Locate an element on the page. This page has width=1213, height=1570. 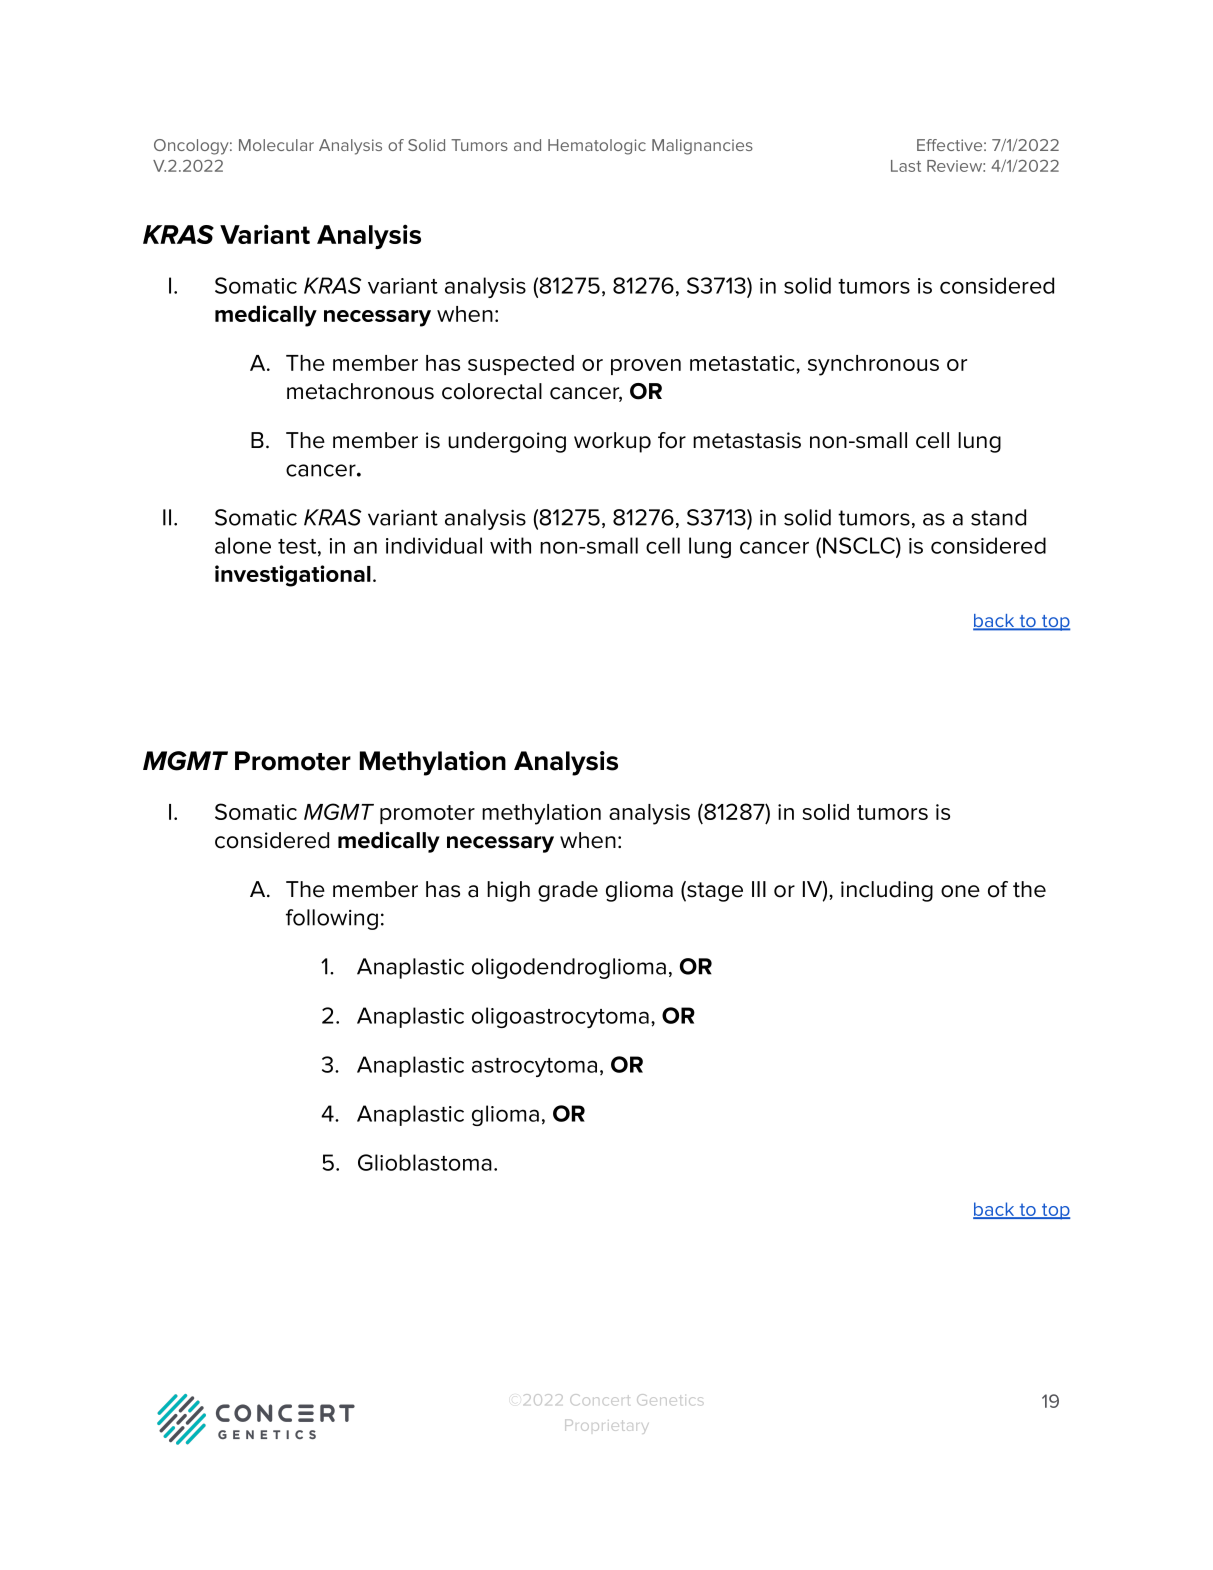
Proprietary is located at coordinates (606, 1427).
